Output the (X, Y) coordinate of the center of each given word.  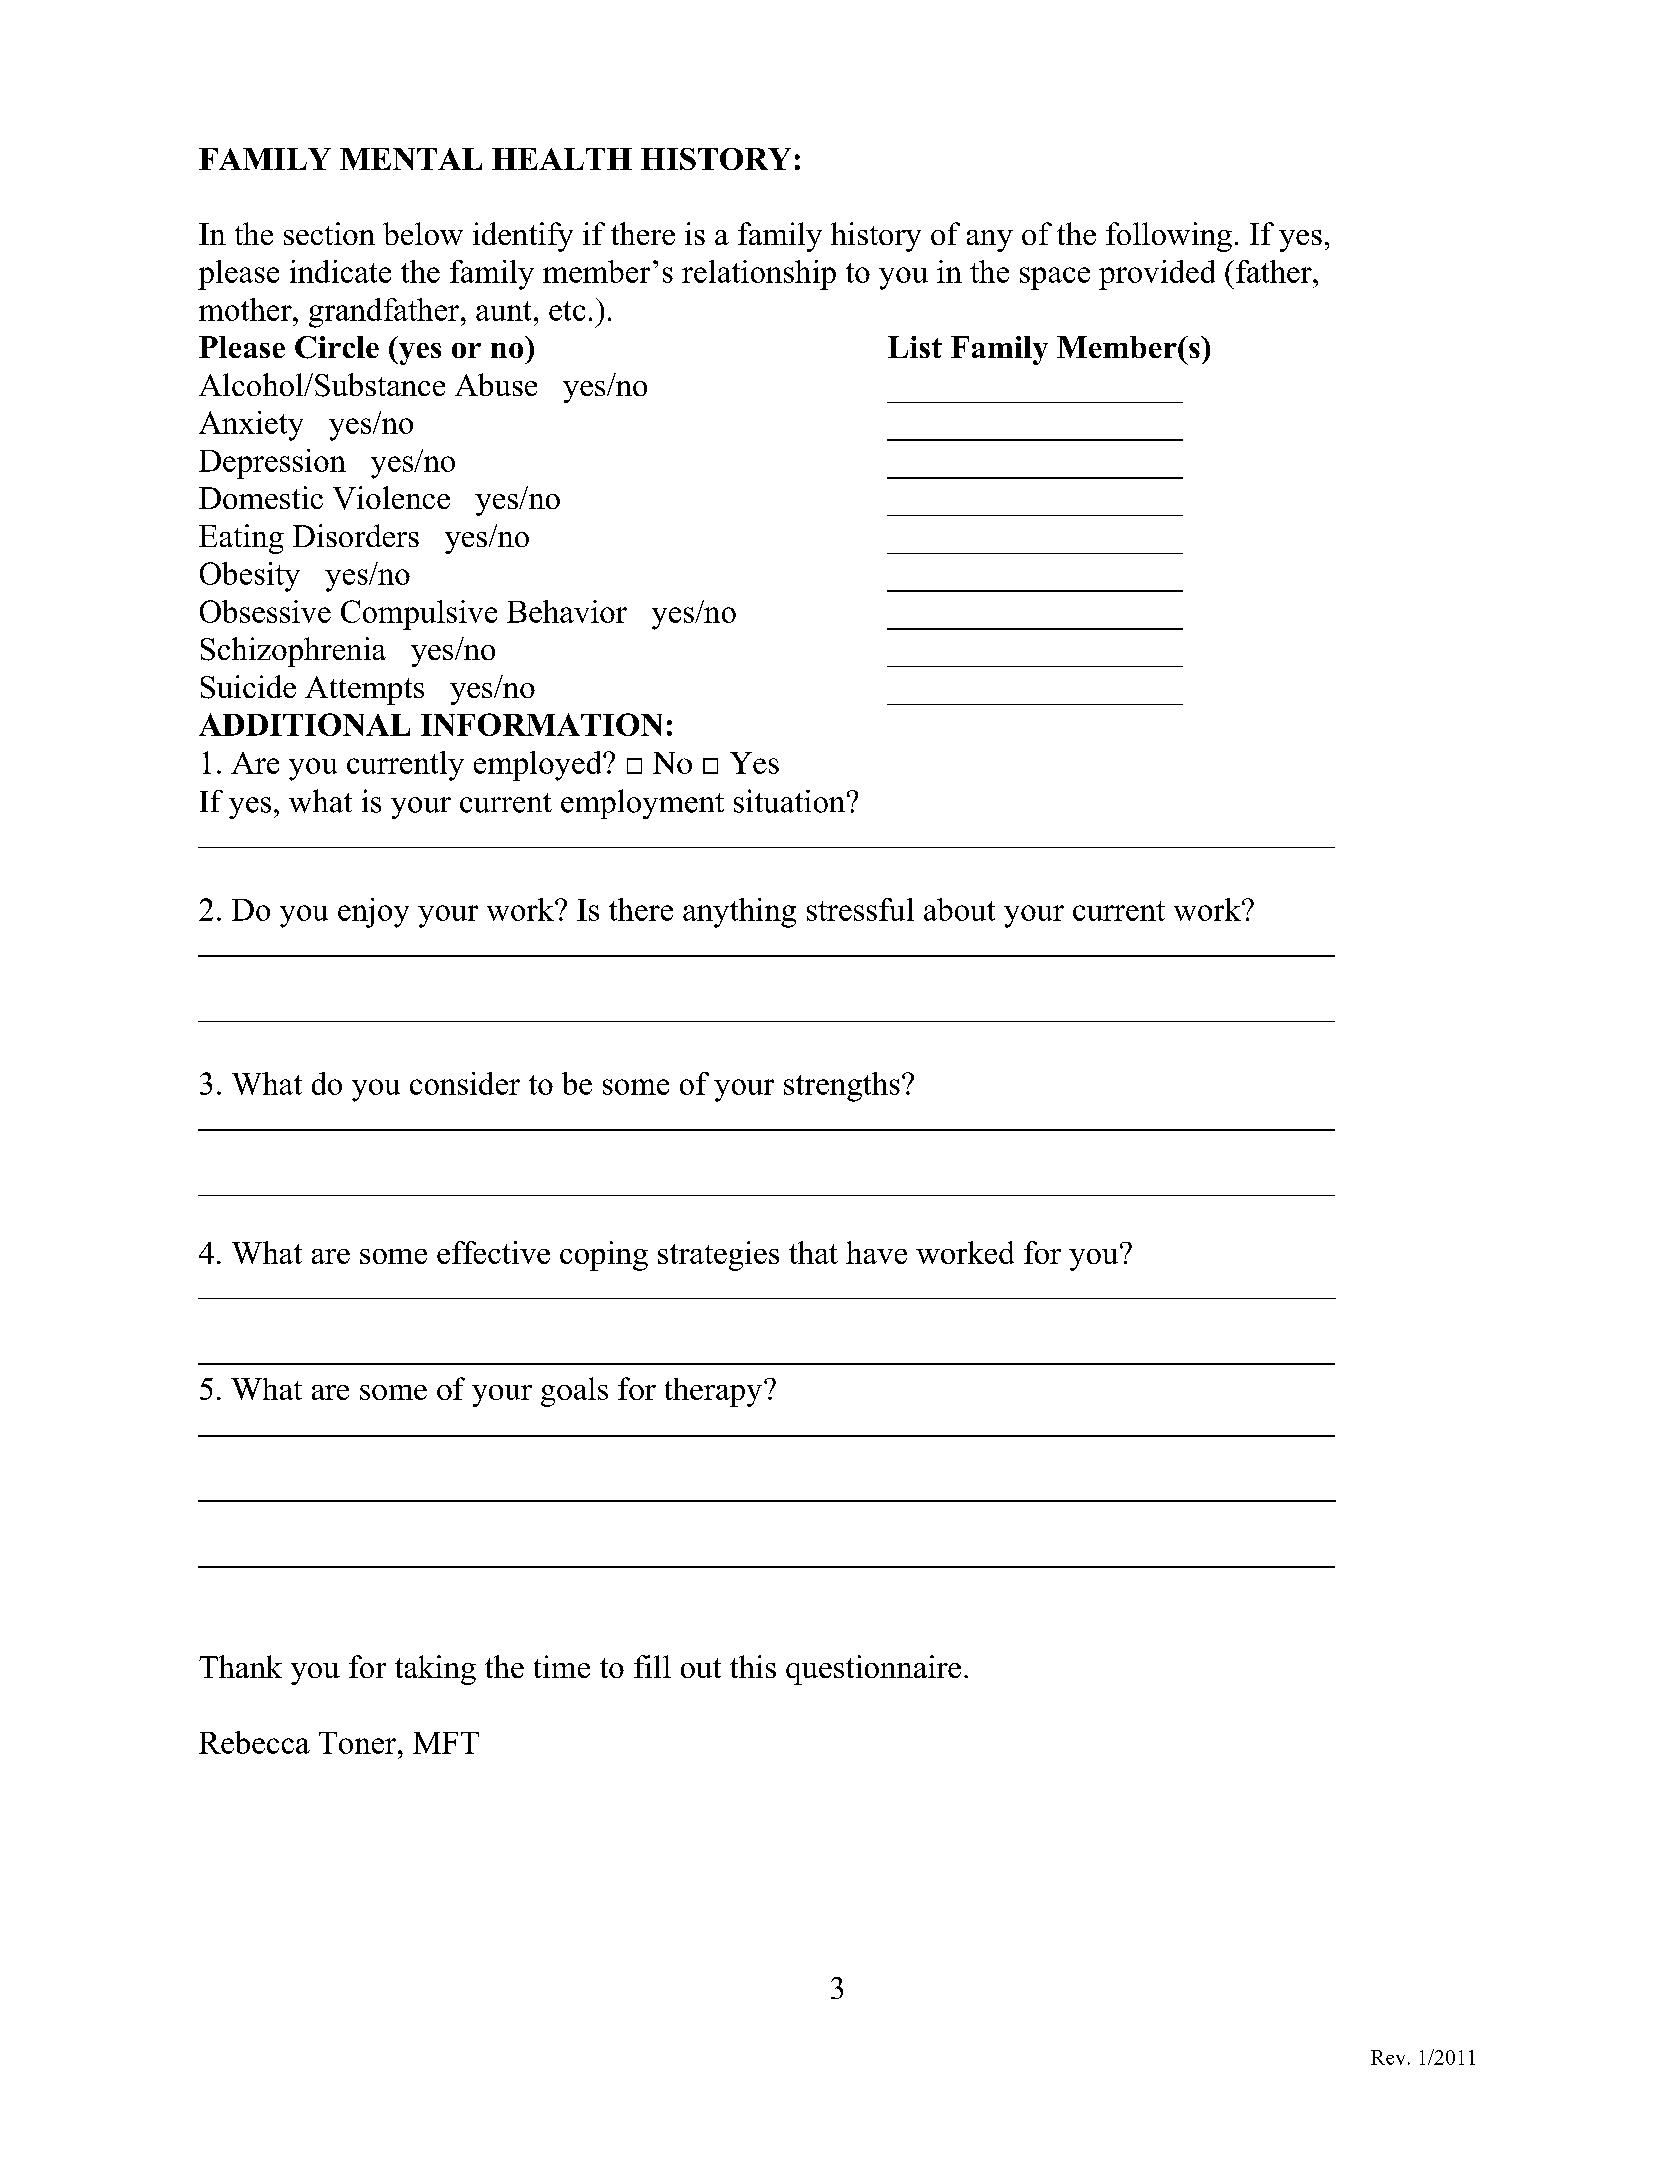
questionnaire (873, 1670)
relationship (759, 275)
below (423, 233)
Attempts (364, 690)
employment (642, 804)
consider (465, 1083)
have (876, 1252)
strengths (842, 1087)
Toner (359, 1743)
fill (652, 1666)
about (959, 909)
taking (435, 1670)
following (1169, 237)
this (753, 1666)
